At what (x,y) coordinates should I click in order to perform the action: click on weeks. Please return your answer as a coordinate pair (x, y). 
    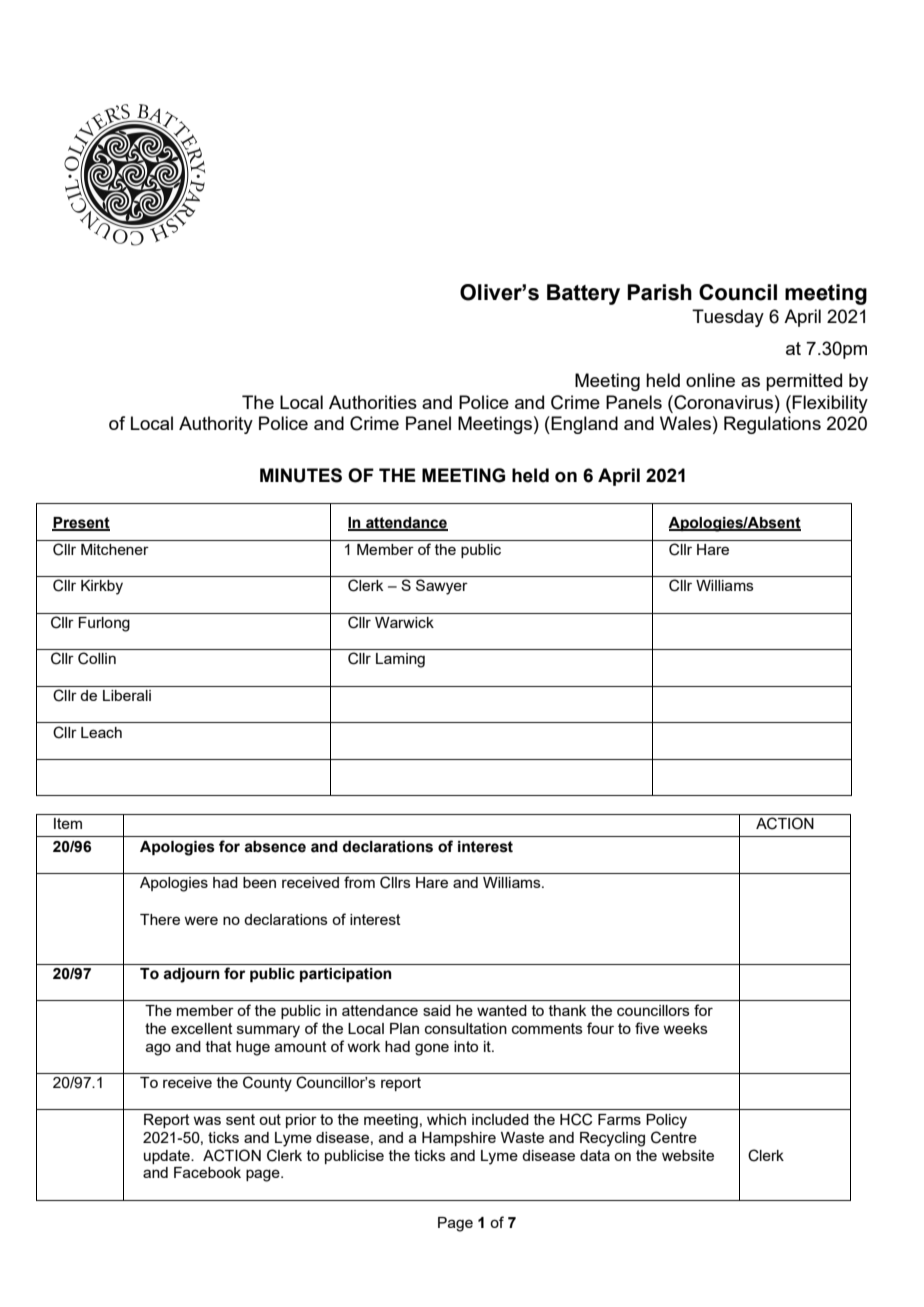
    Looking at the image, I should click on (685, 1028).
